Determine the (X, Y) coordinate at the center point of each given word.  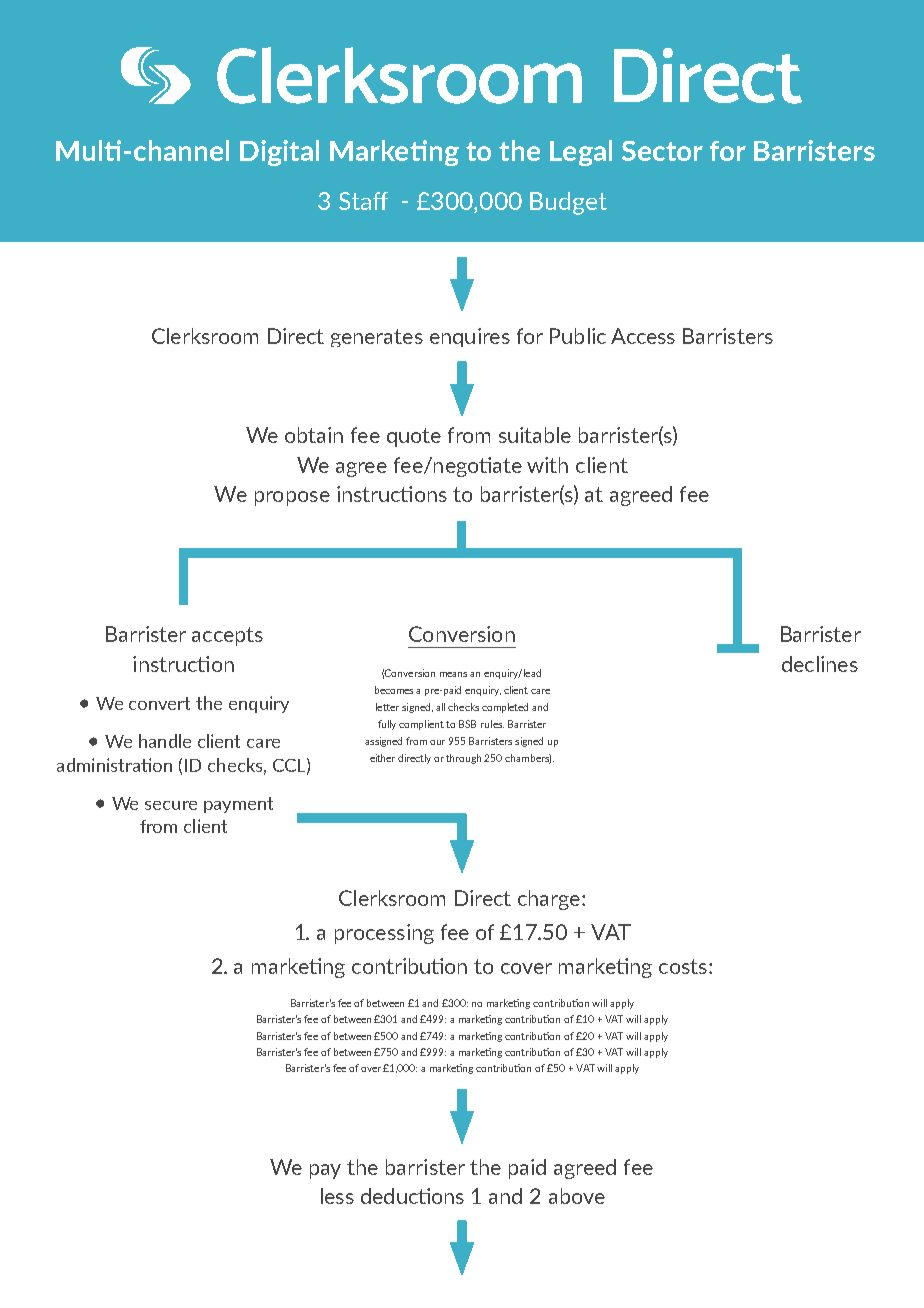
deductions (412, 1196)
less (337, 1196)
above (577, 1196)
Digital (279, 153)
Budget (568, 203)
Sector (662, 151)
